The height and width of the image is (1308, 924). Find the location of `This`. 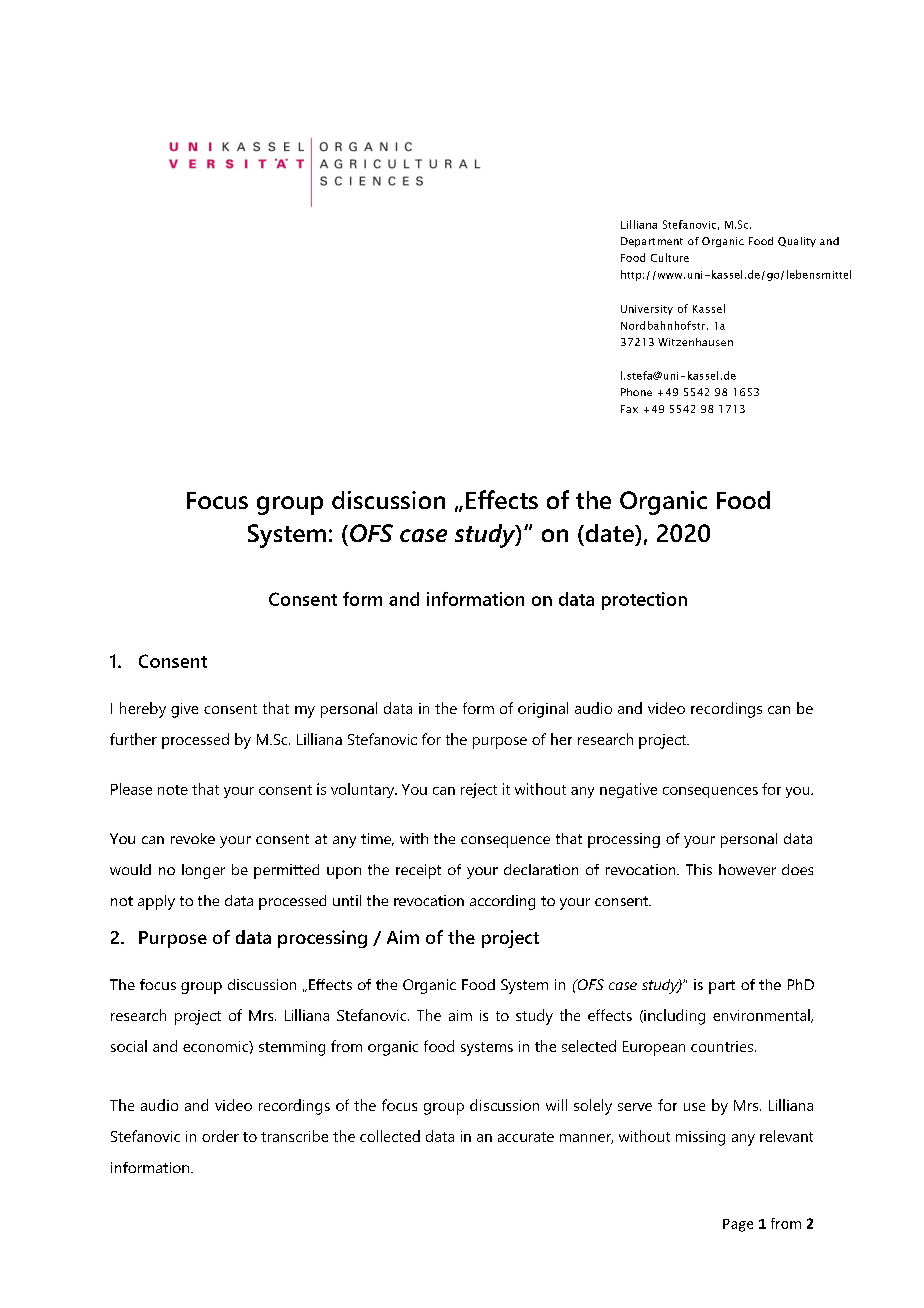

This is located at coordinates (699, 869).
